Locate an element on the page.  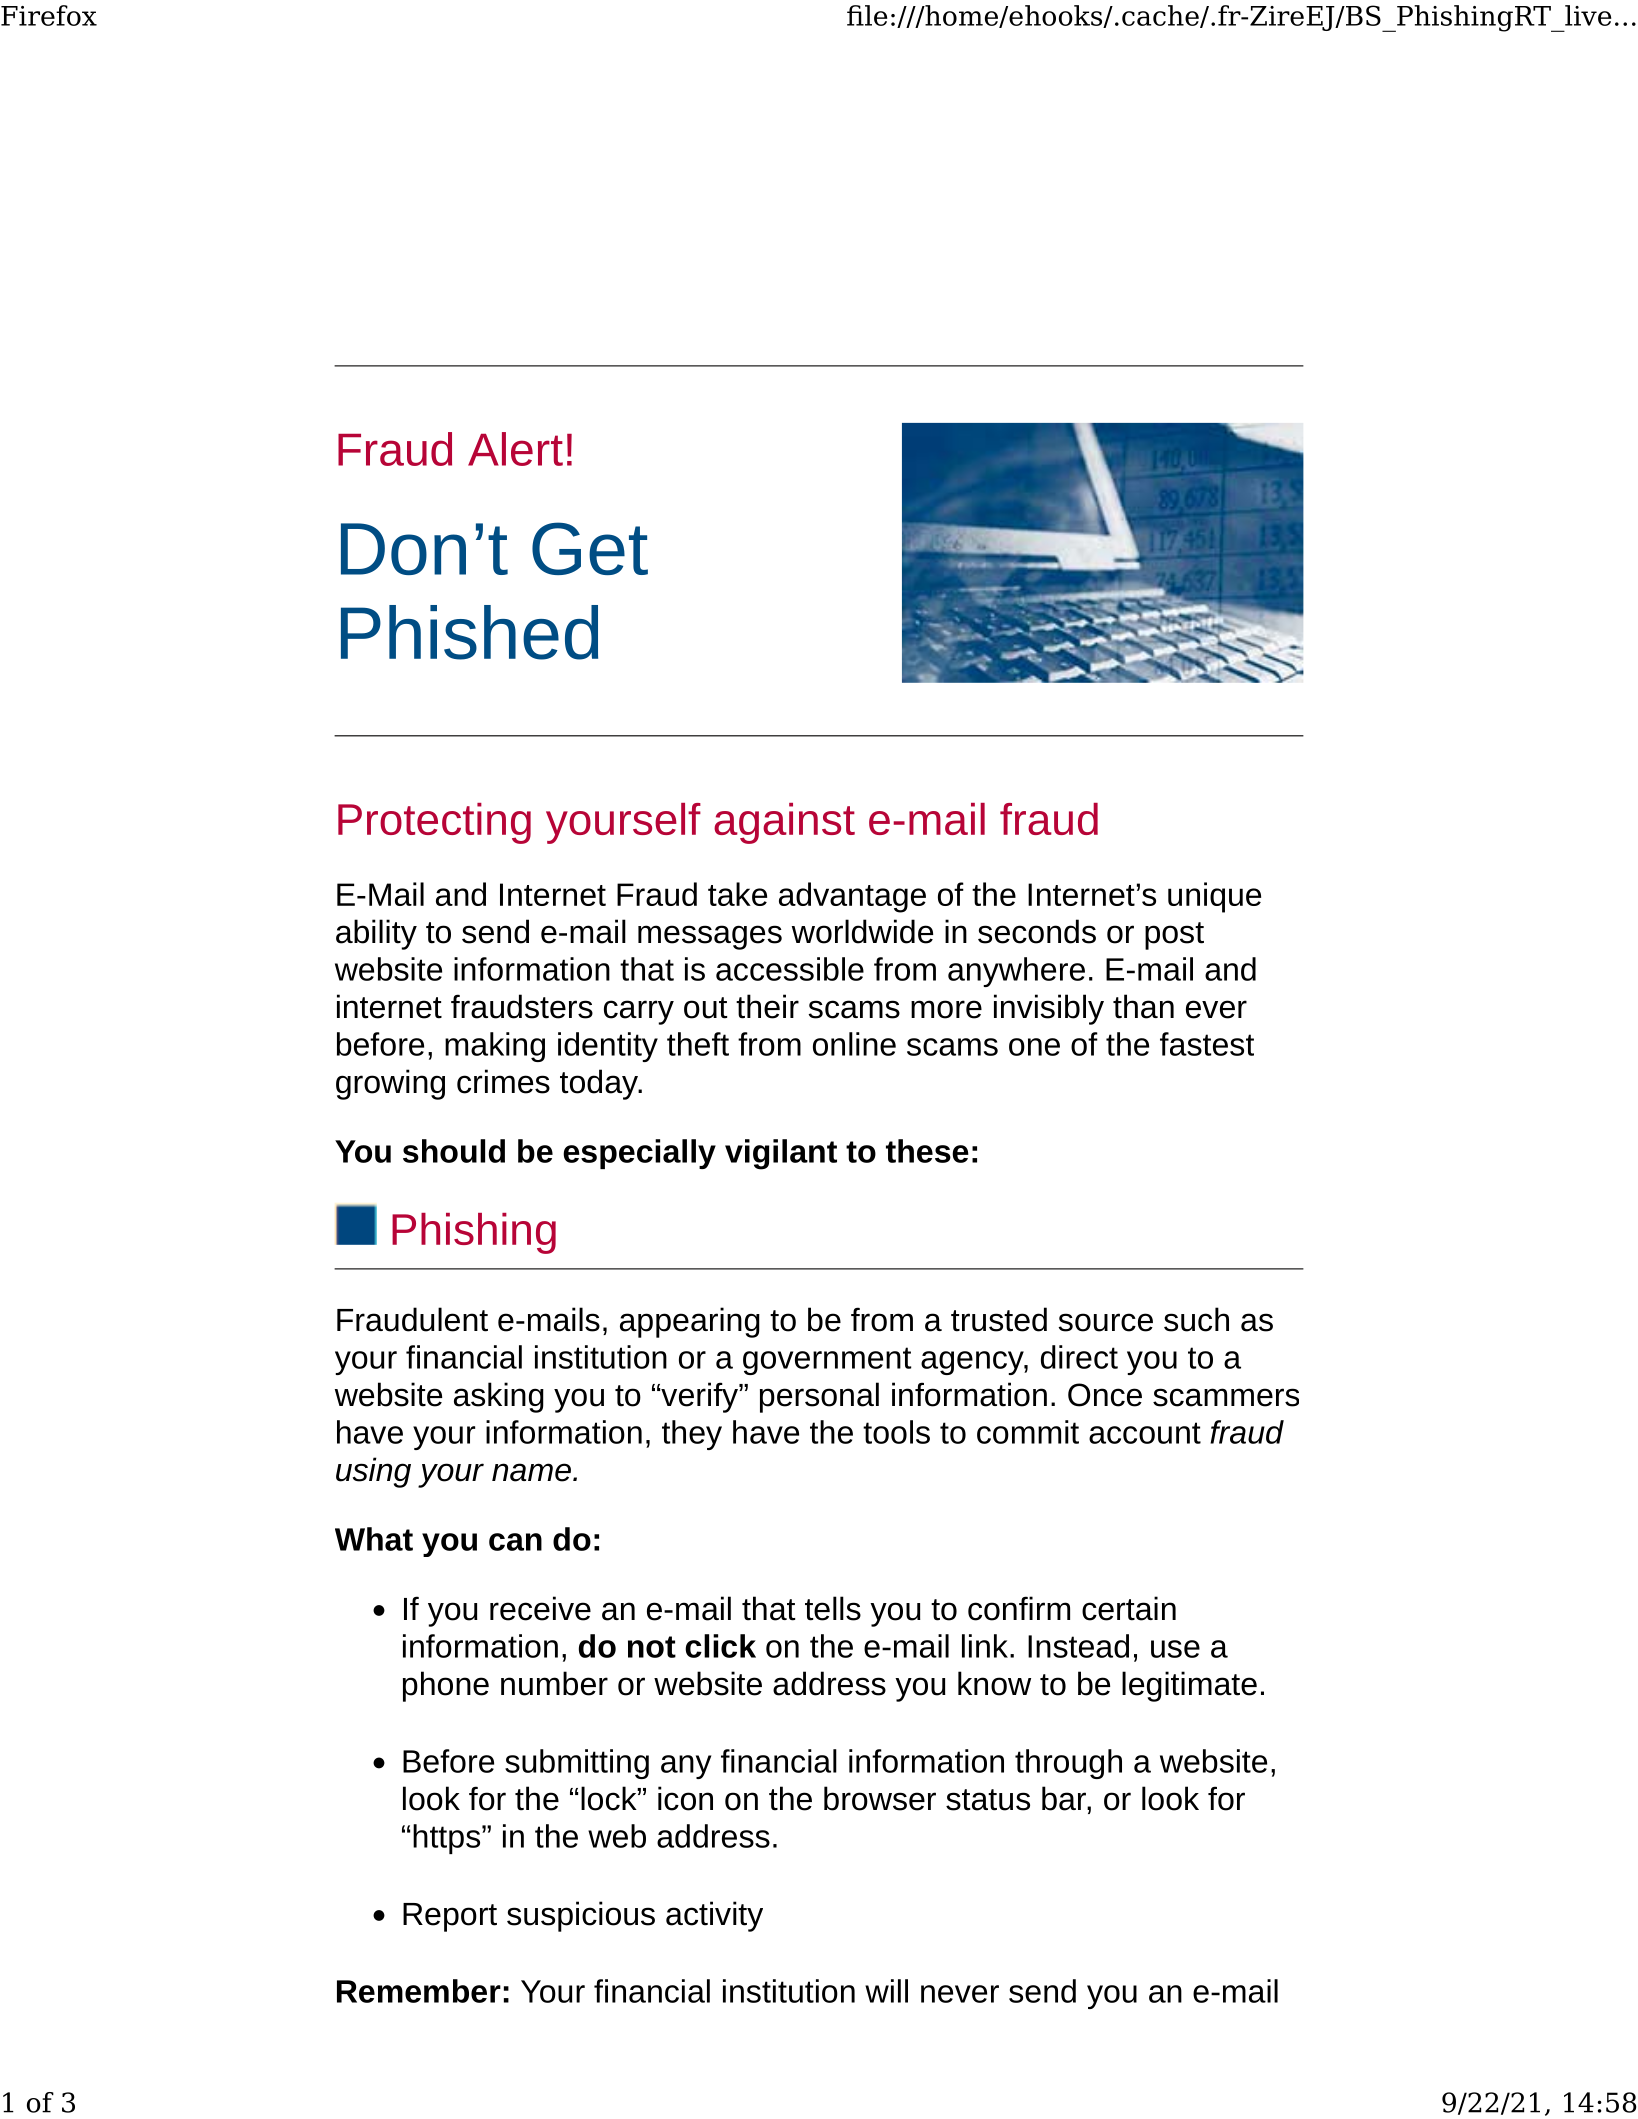
against is located at coordinates (784, 823).
